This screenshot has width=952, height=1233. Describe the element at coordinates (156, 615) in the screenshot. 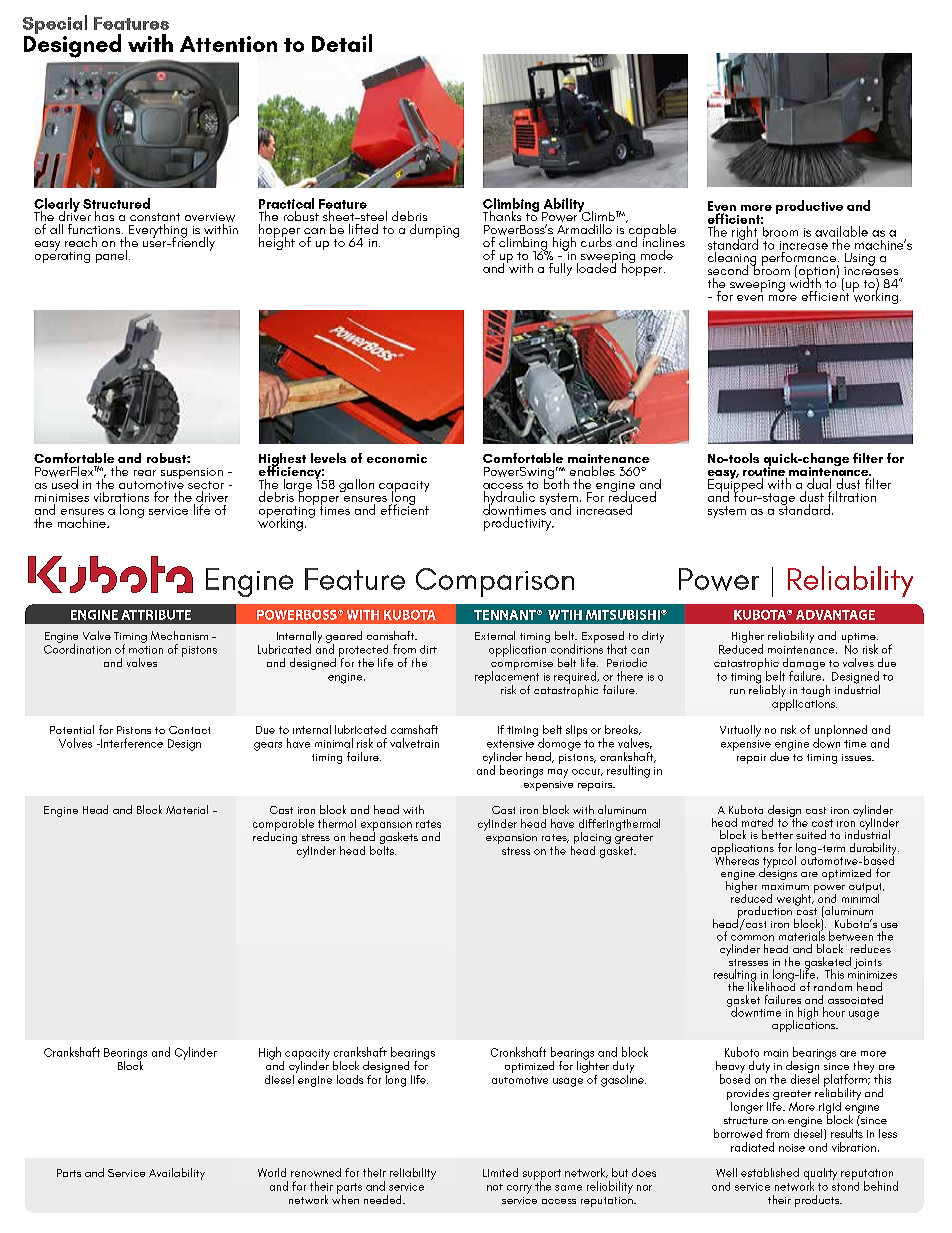

I see `ATTRIBUTE` at that location.
